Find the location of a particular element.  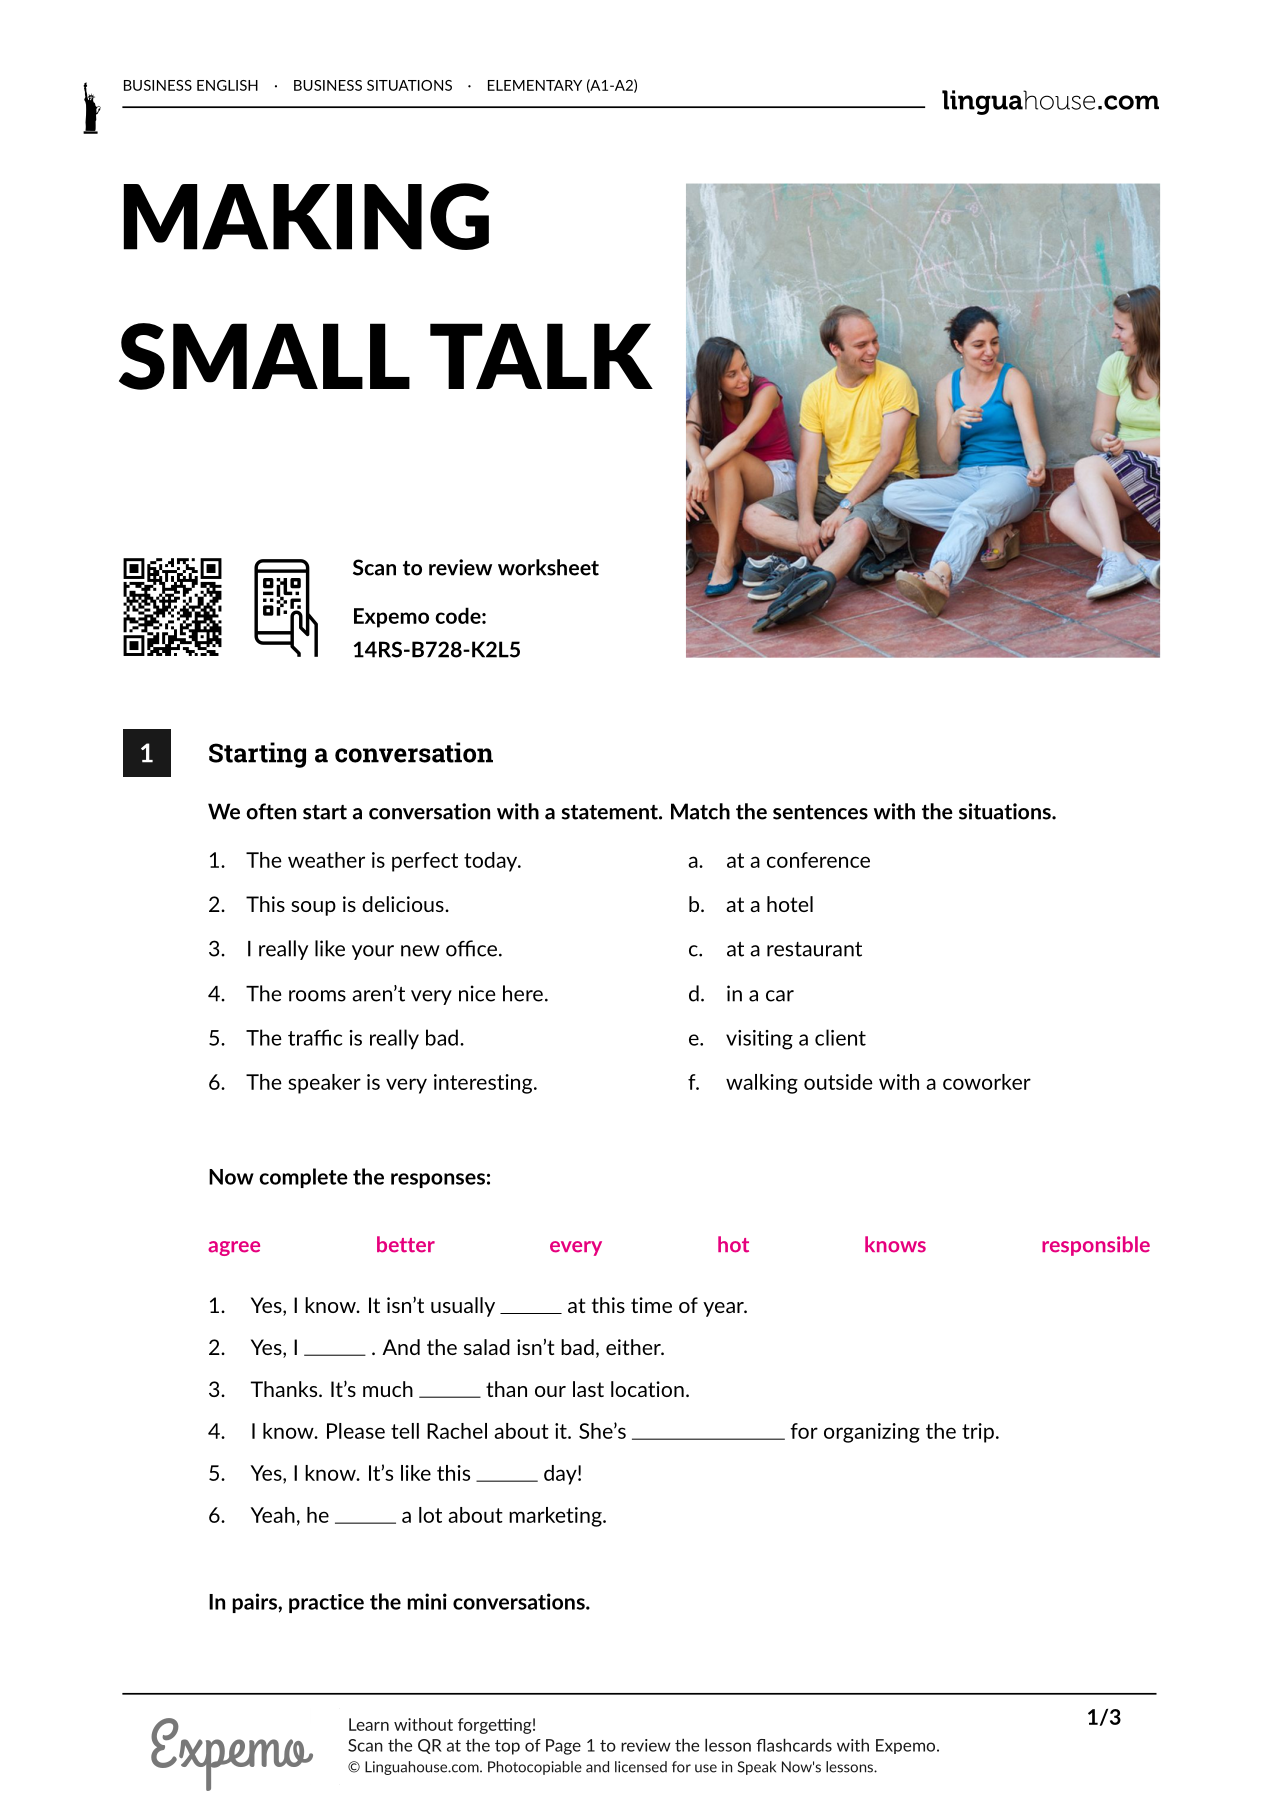

sentences is located at coordinates (820, 812).
